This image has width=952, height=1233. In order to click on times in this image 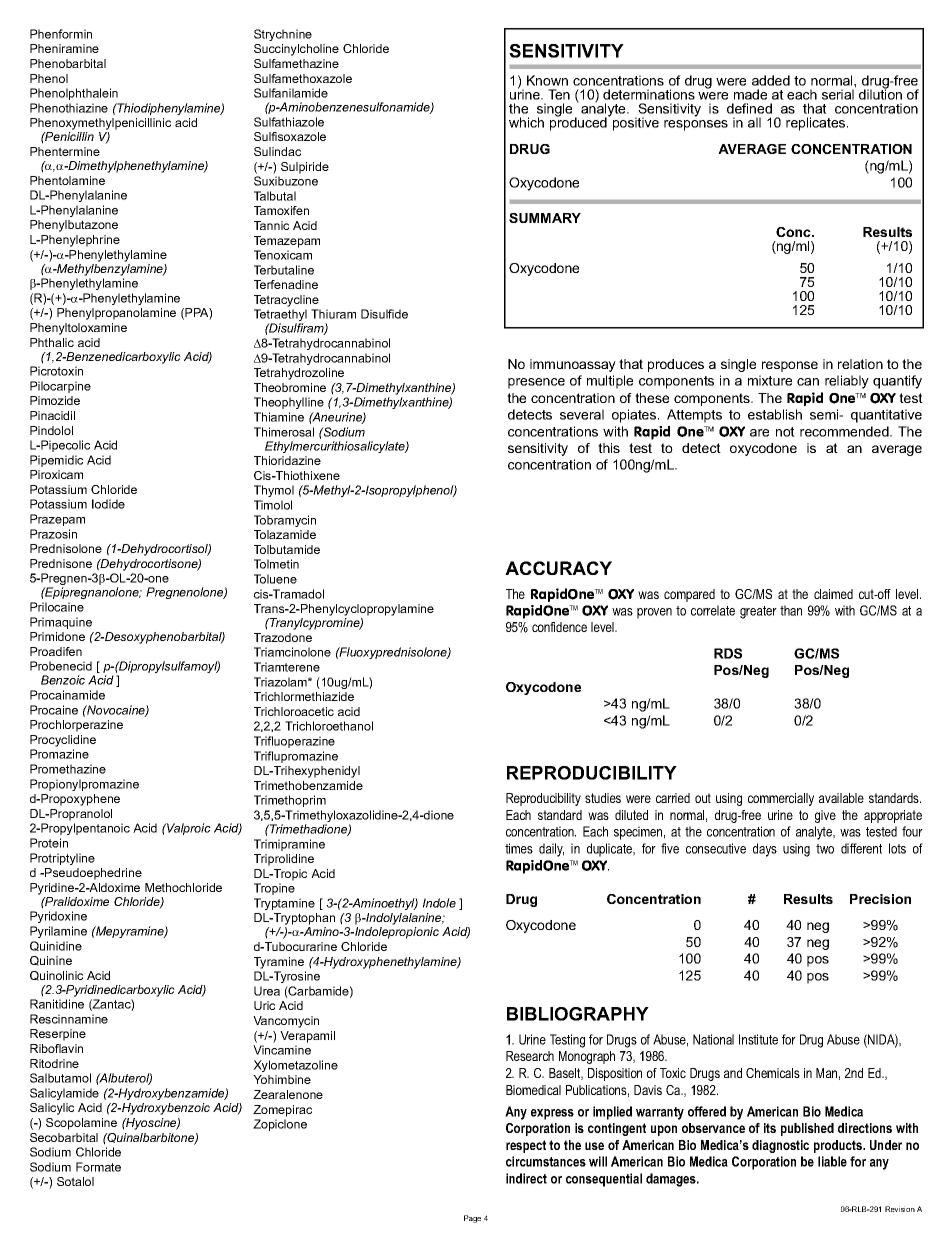, I will do `click(519, 848)`.
